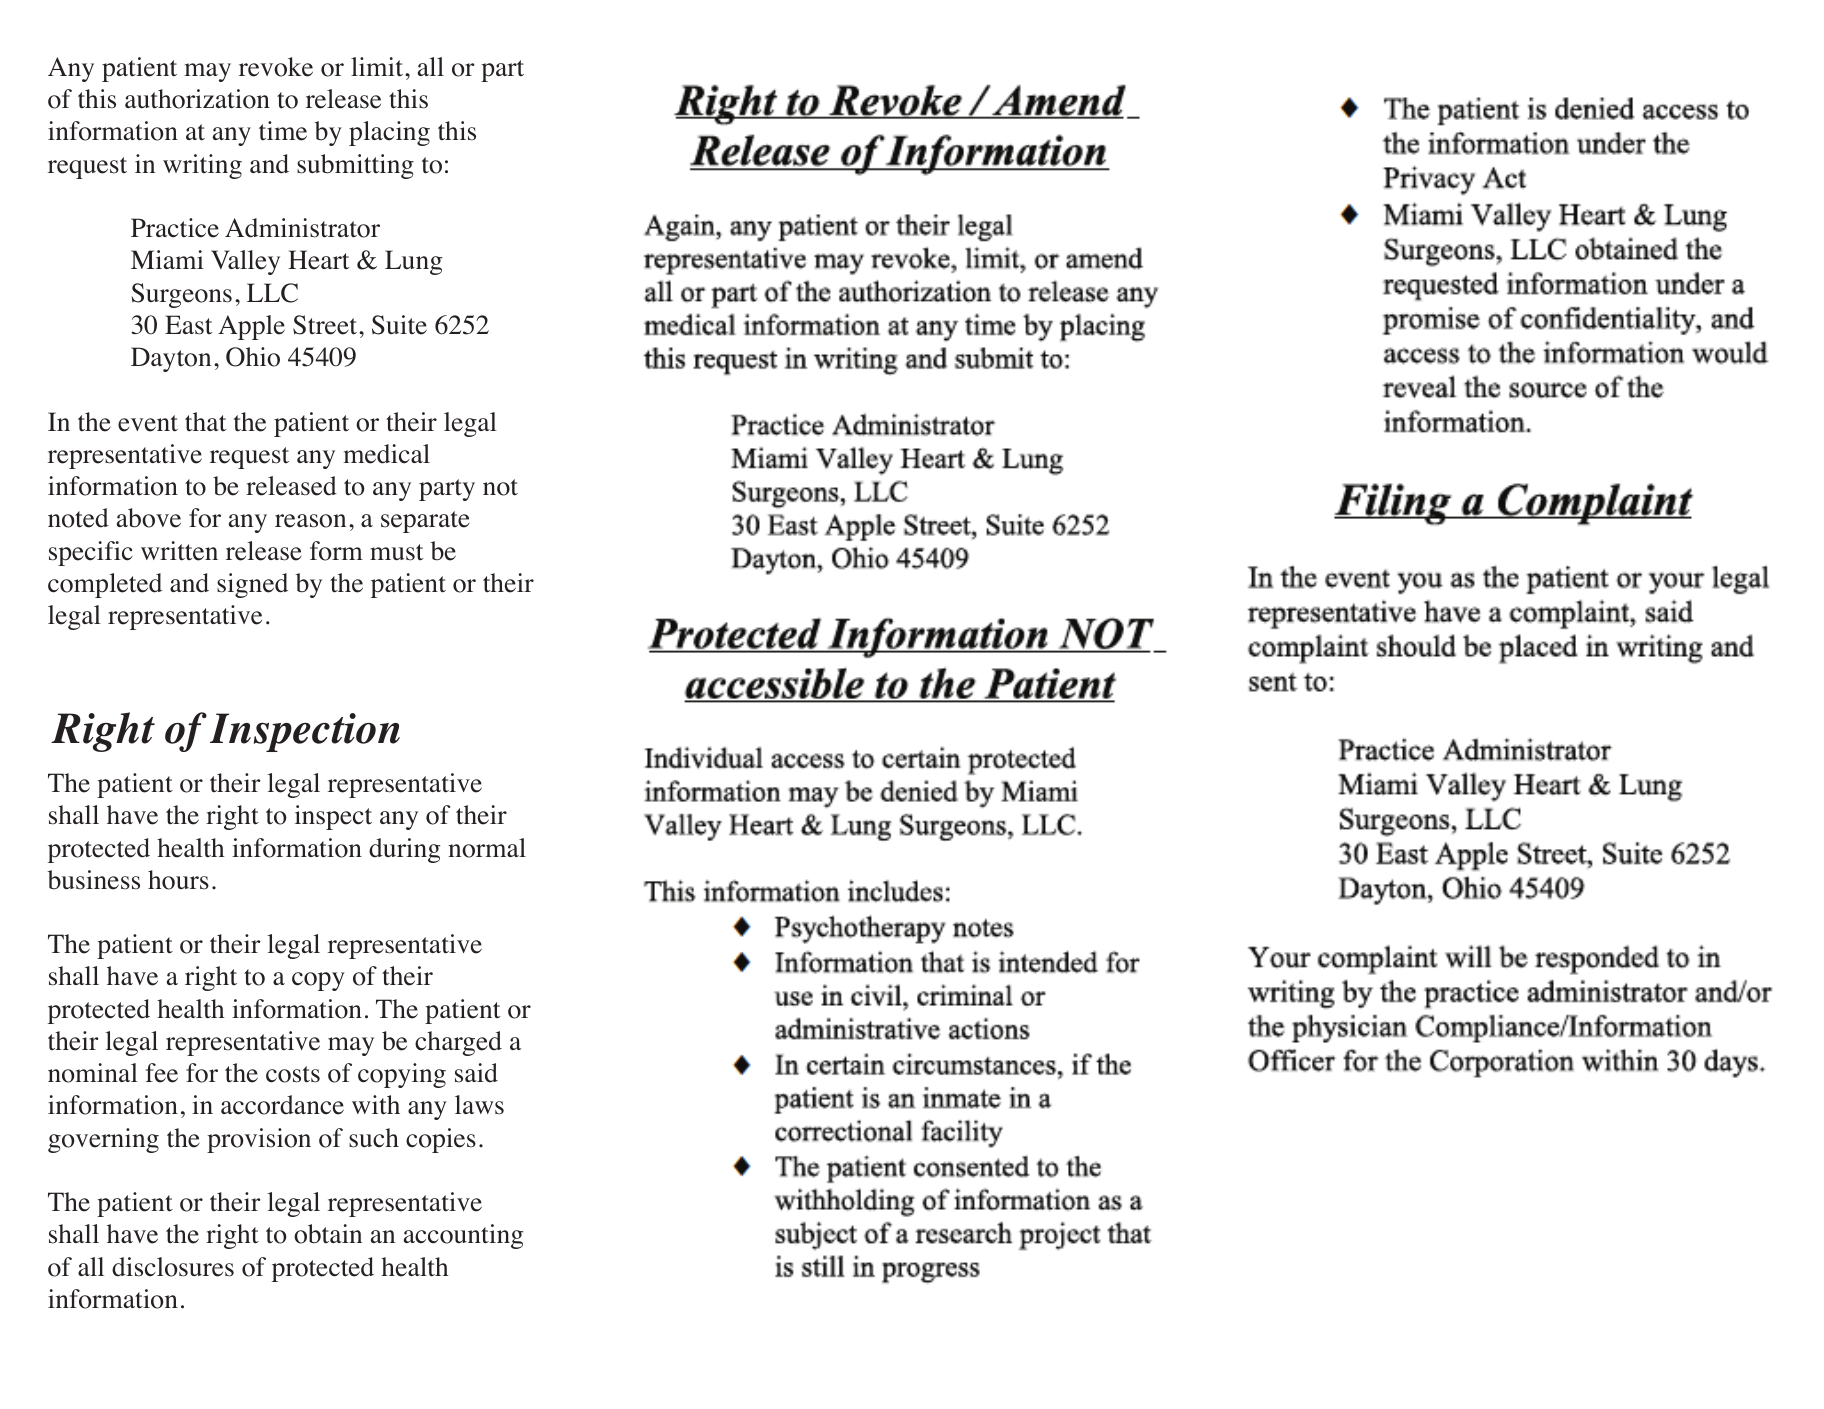 Image resolution: width=1824 pixels, height=1409 pixels. Describe the element at coordinates (389, 133) in the page. I see `placing` at that location.
